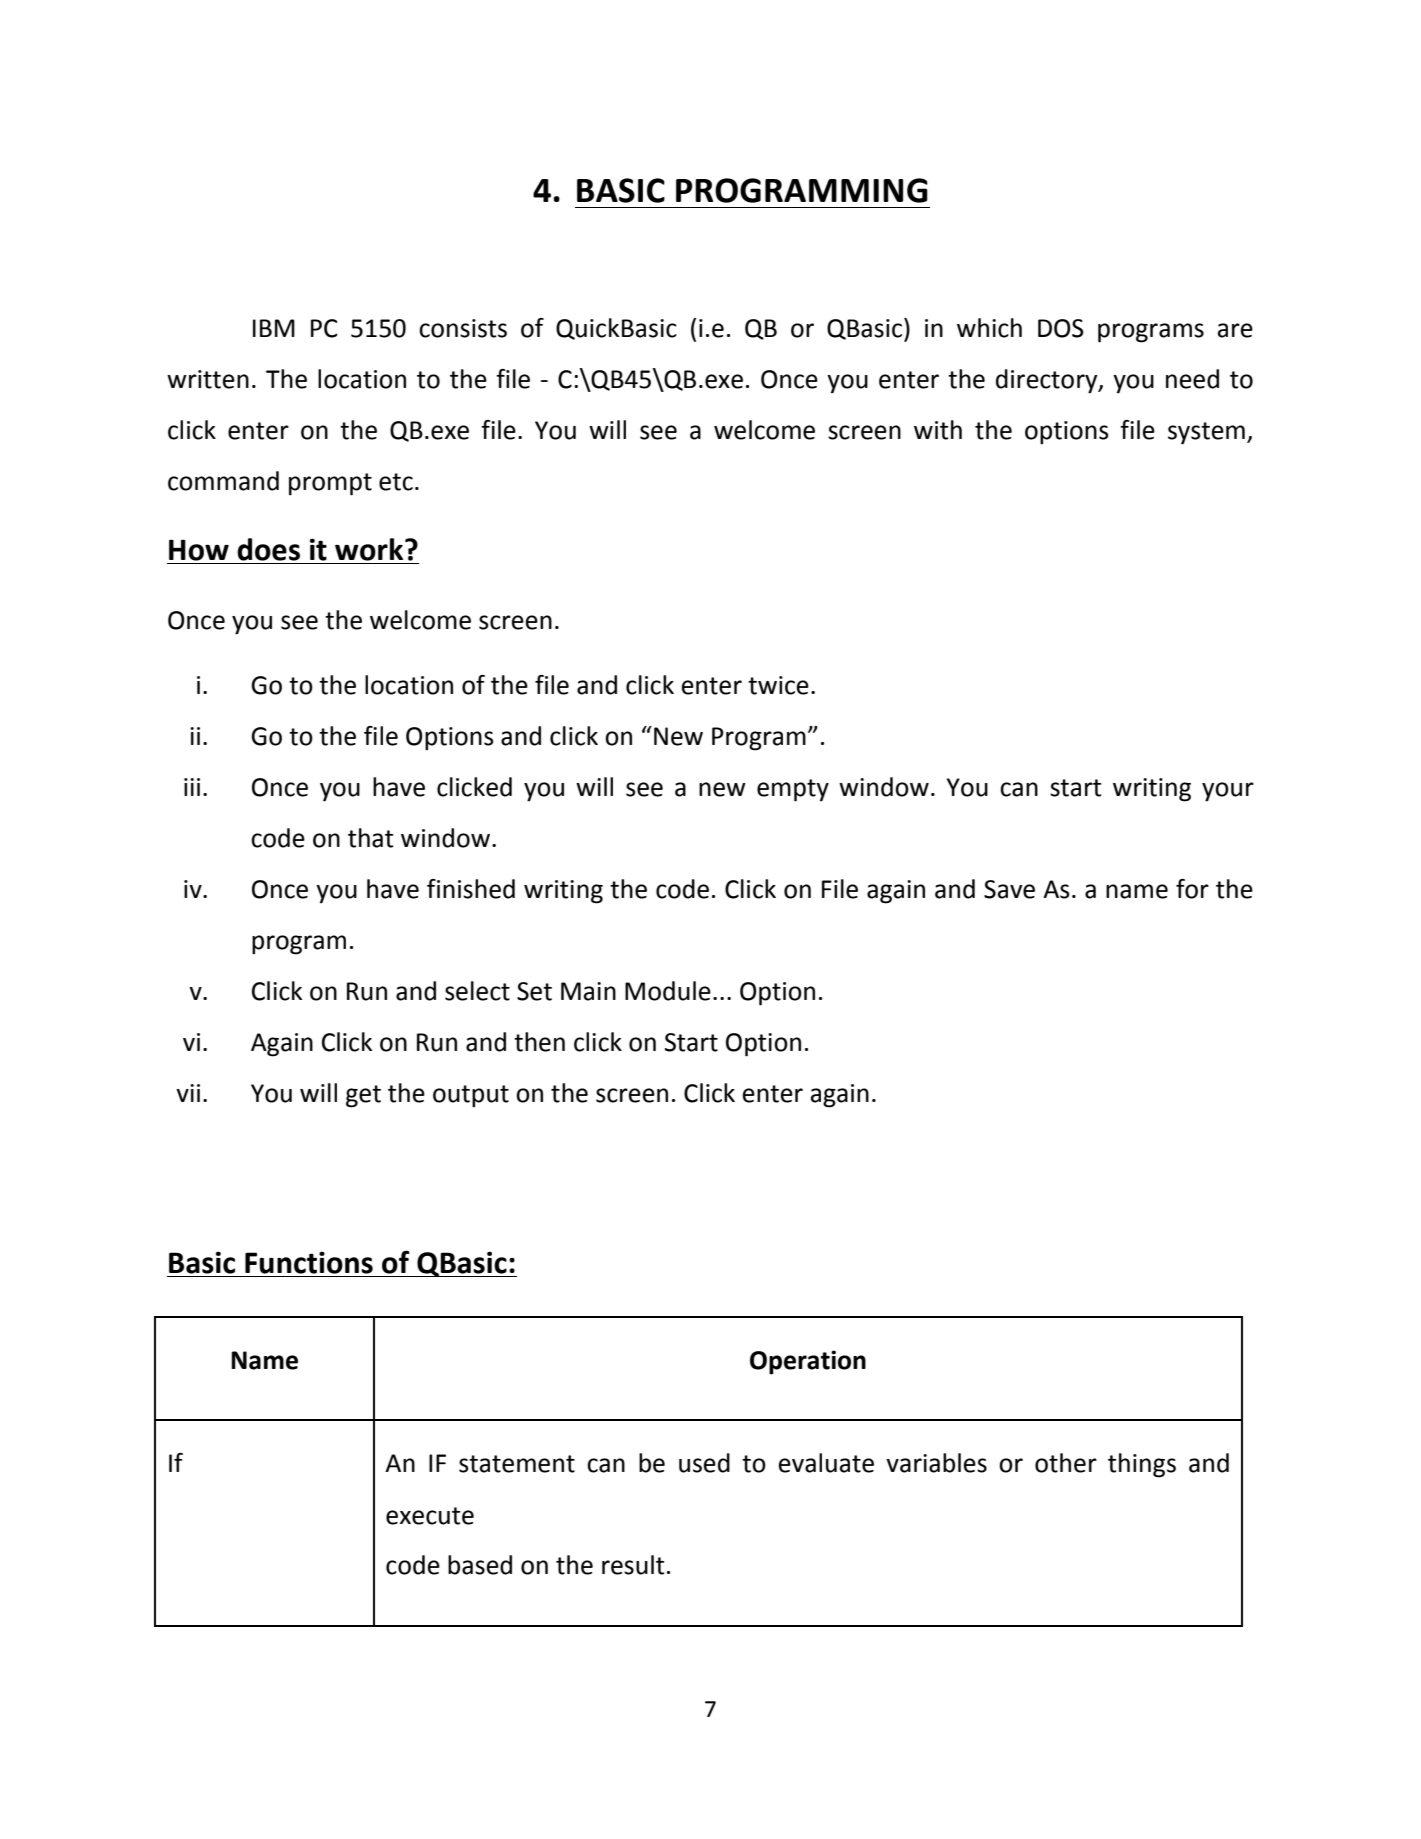 The height and width of the document is (1839, 1421). What do you see at coordinates (430, 1516) in the document?
I see `execute` at bounding box center [430, 1516].
